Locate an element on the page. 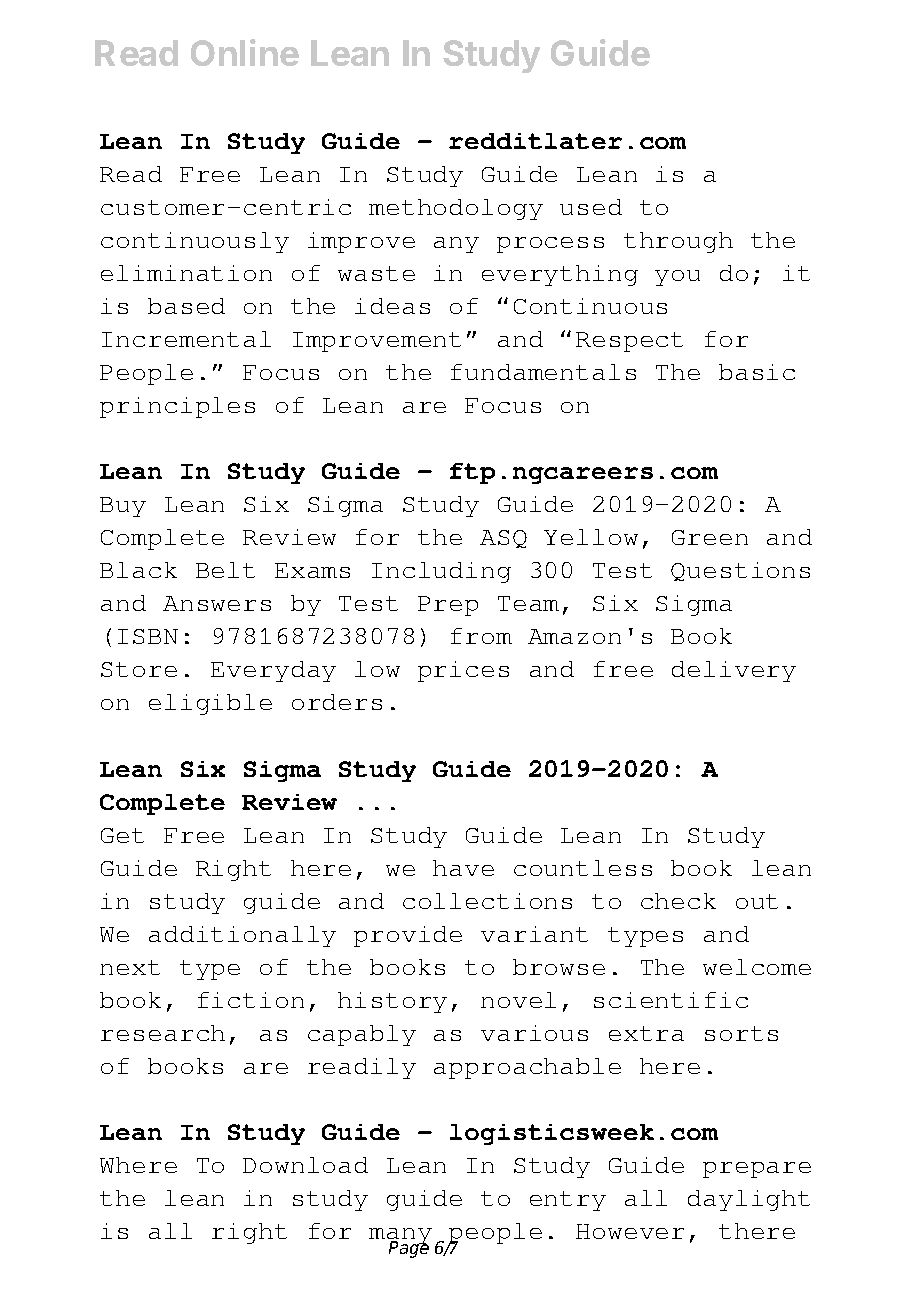 This page has height=1311, width=924. Download is located at coordinates (305, 1165).
